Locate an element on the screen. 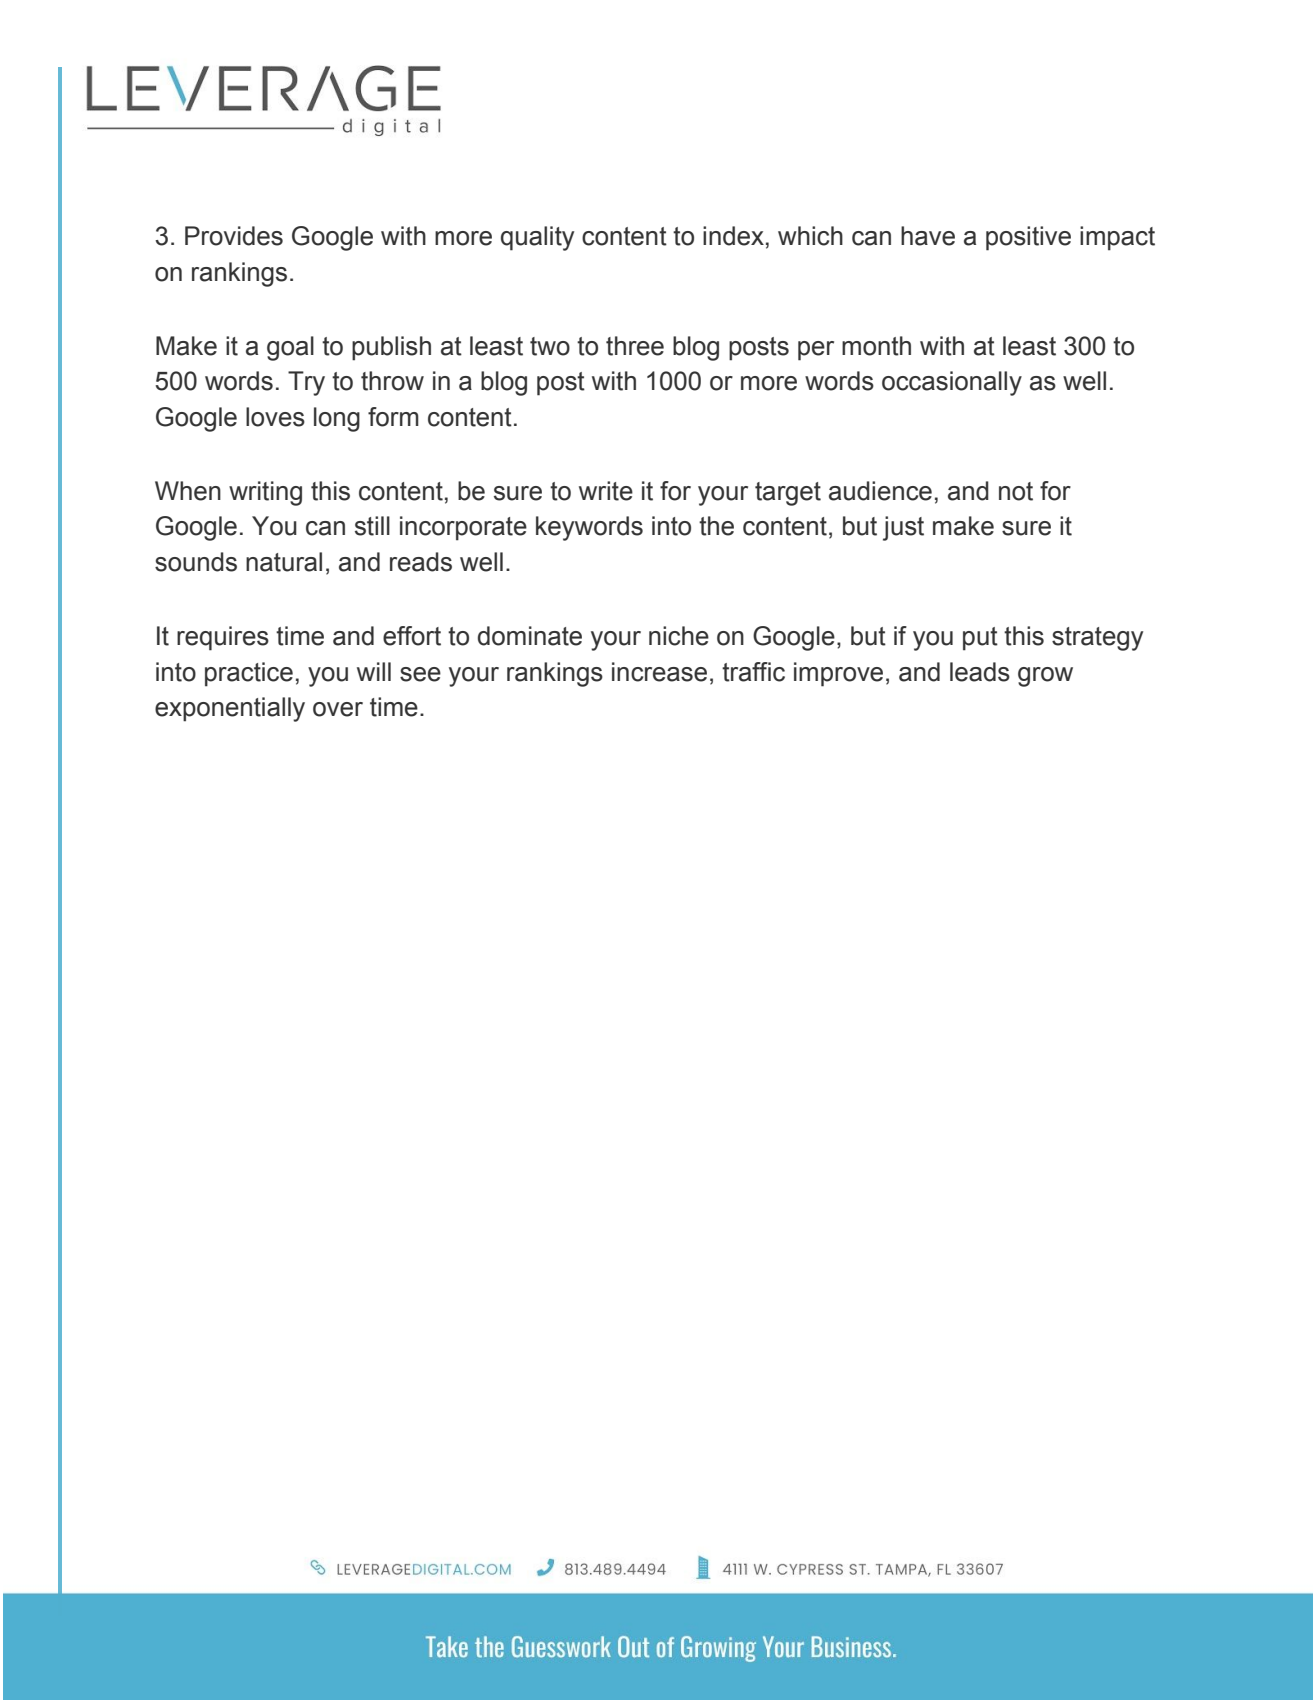  goal is located at coordinates (290, 348).
